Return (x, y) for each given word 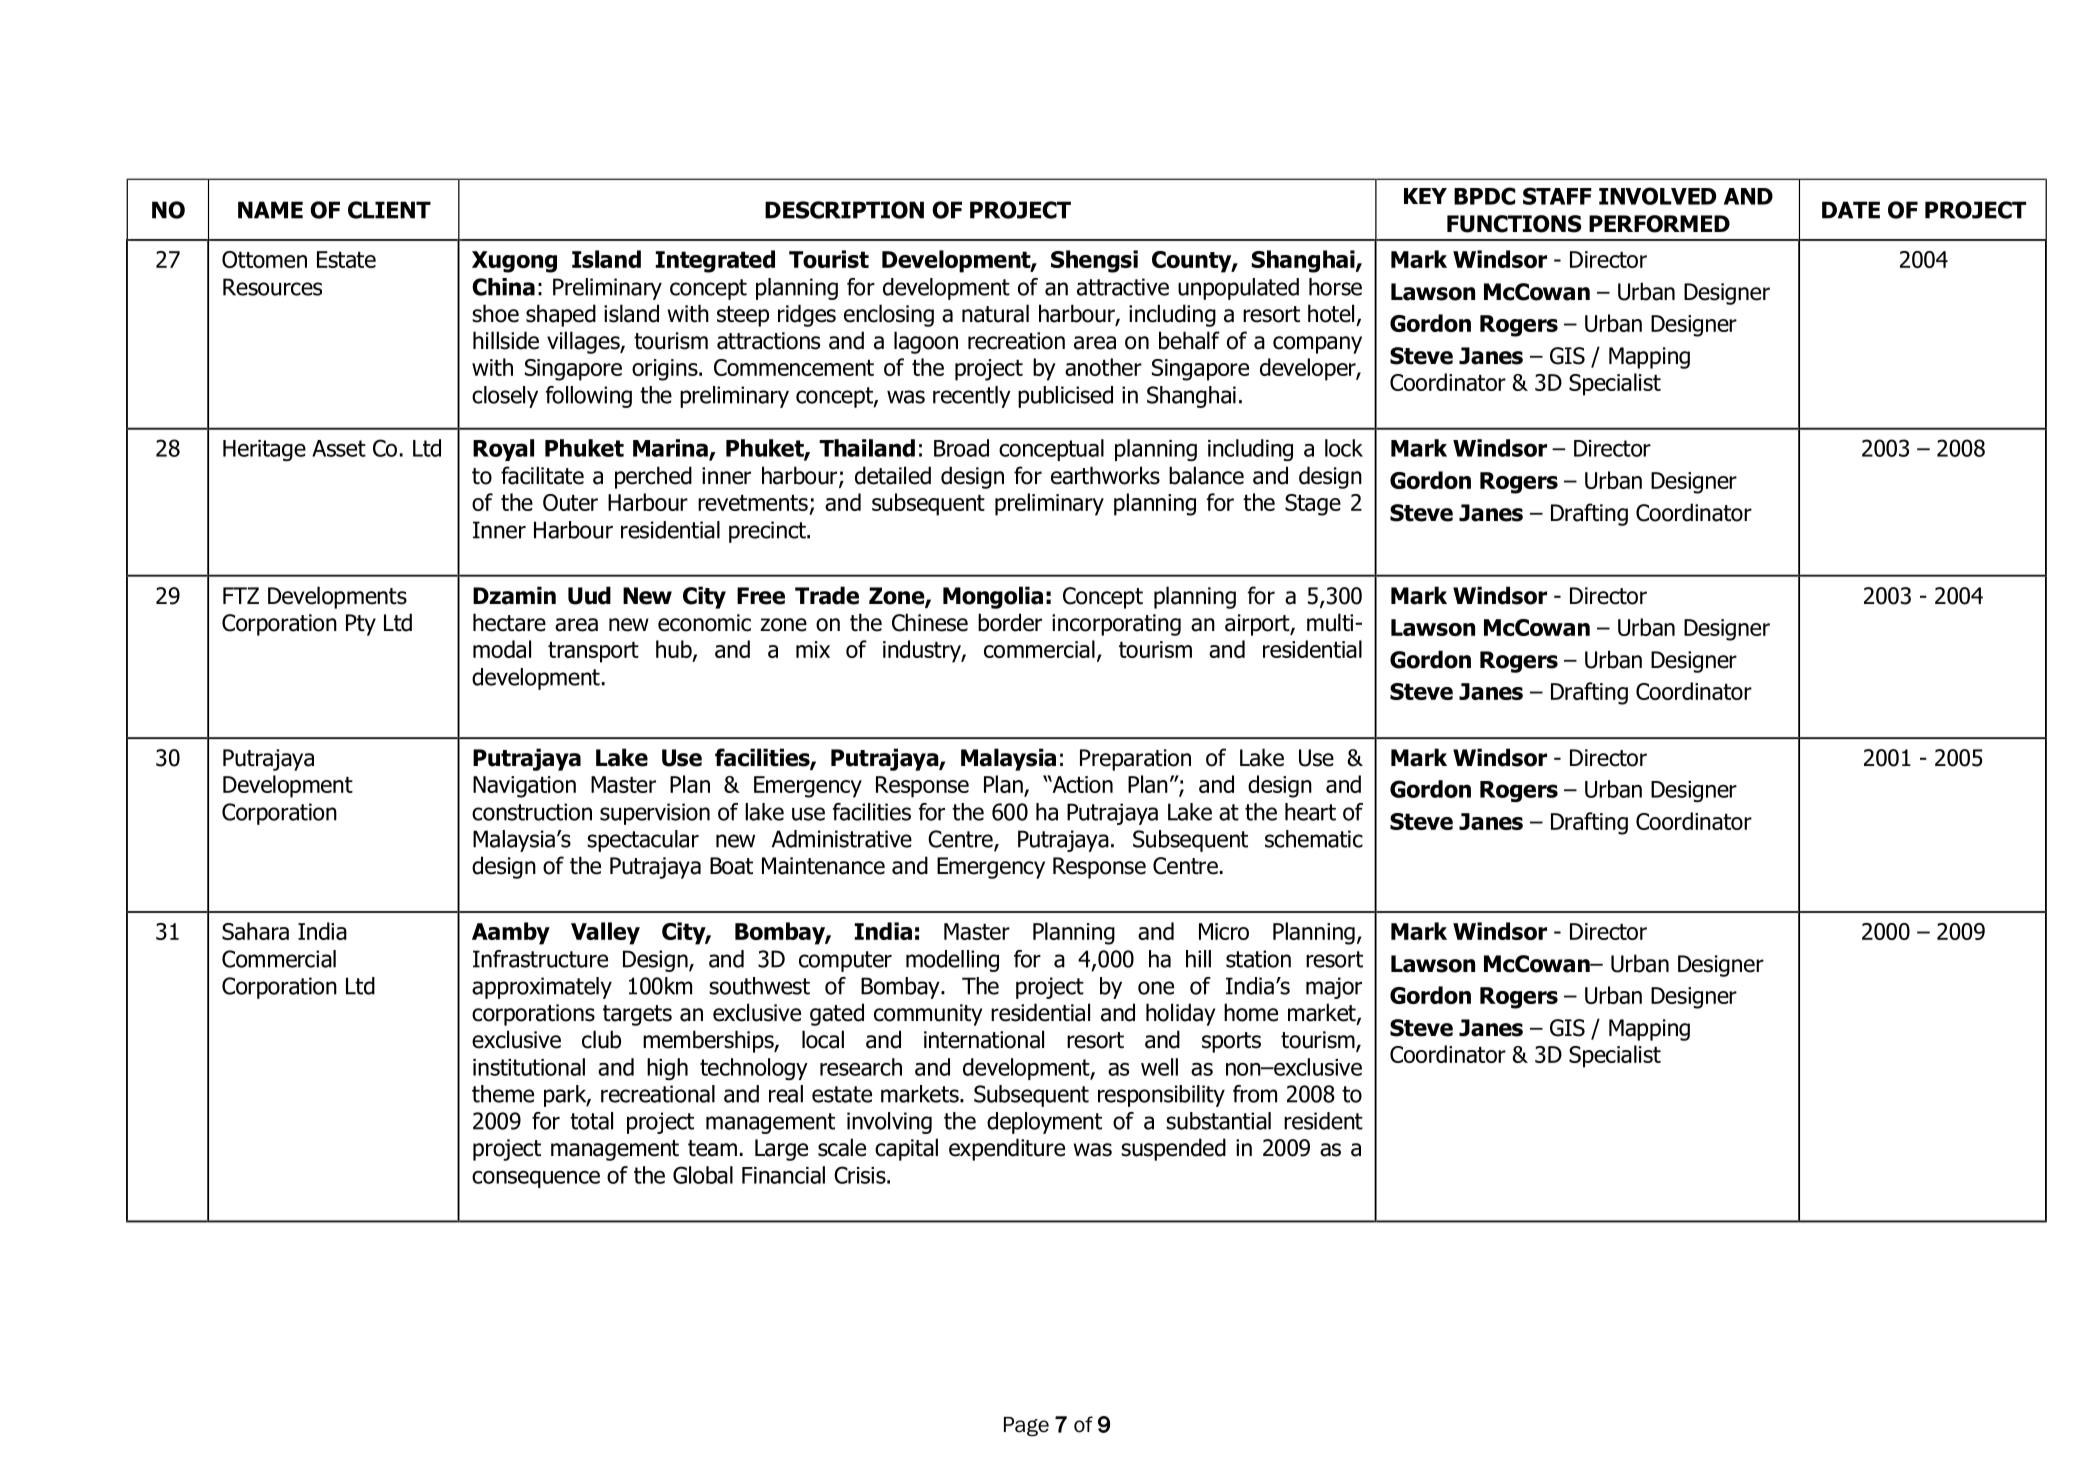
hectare (509, 622)
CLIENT (389, 210)
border (1010, 622)
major (1334, 988)
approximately (542, 988)
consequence (536, 1179)
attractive (1123, 287)
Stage (1313, 505)
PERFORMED (1659, 224)
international (984, 1039)
